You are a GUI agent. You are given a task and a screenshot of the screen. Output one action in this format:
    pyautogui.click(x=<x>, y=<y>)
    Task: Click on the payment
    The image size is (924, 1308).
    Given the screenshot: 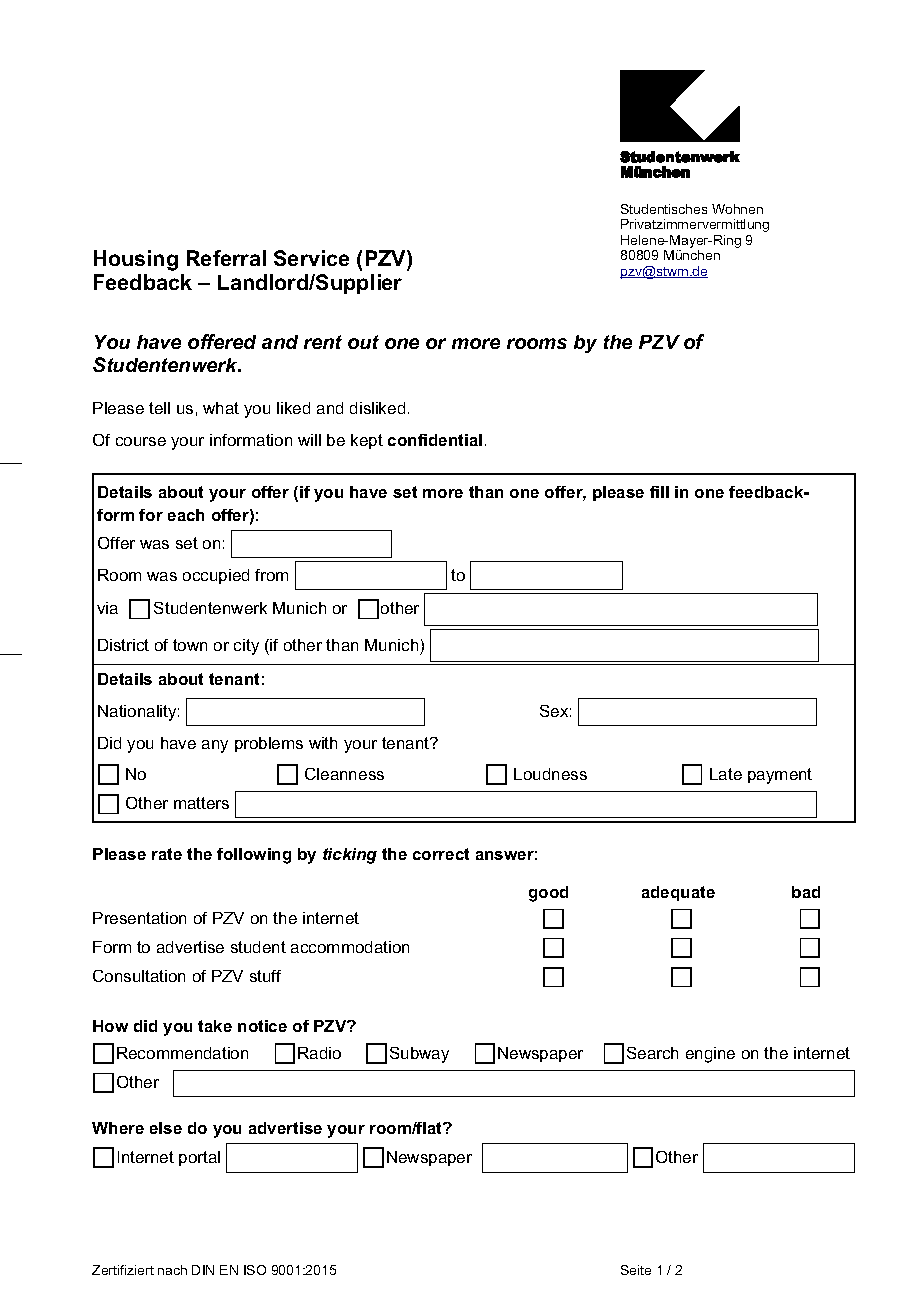 What is the action you would take?
    pyautogui.click(x=780, y=776)
